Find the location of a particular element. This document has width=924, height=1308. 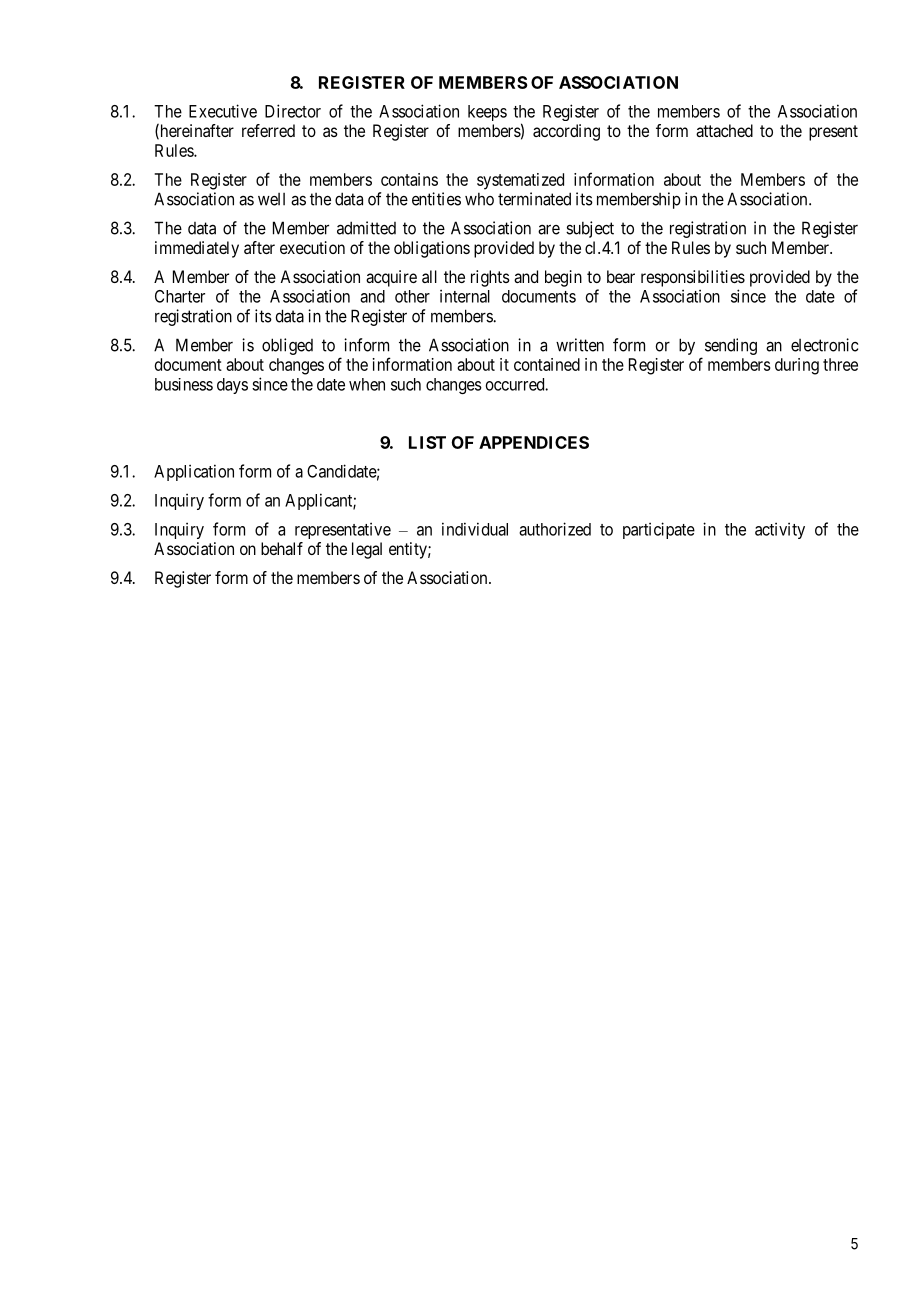

individual is located at coordinates (475, 529).
